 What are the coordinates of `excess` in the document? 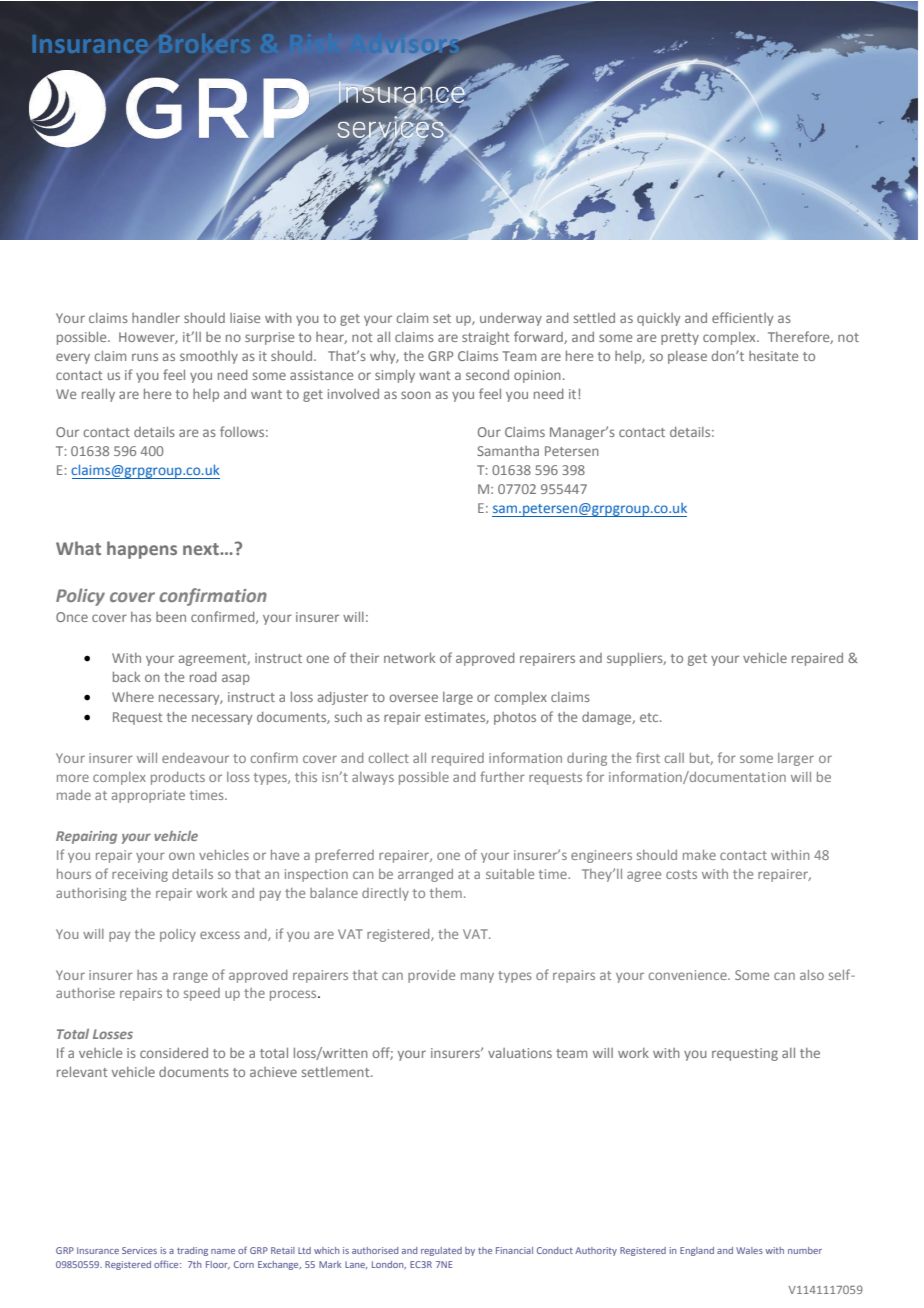 It's located at (220, 935).
